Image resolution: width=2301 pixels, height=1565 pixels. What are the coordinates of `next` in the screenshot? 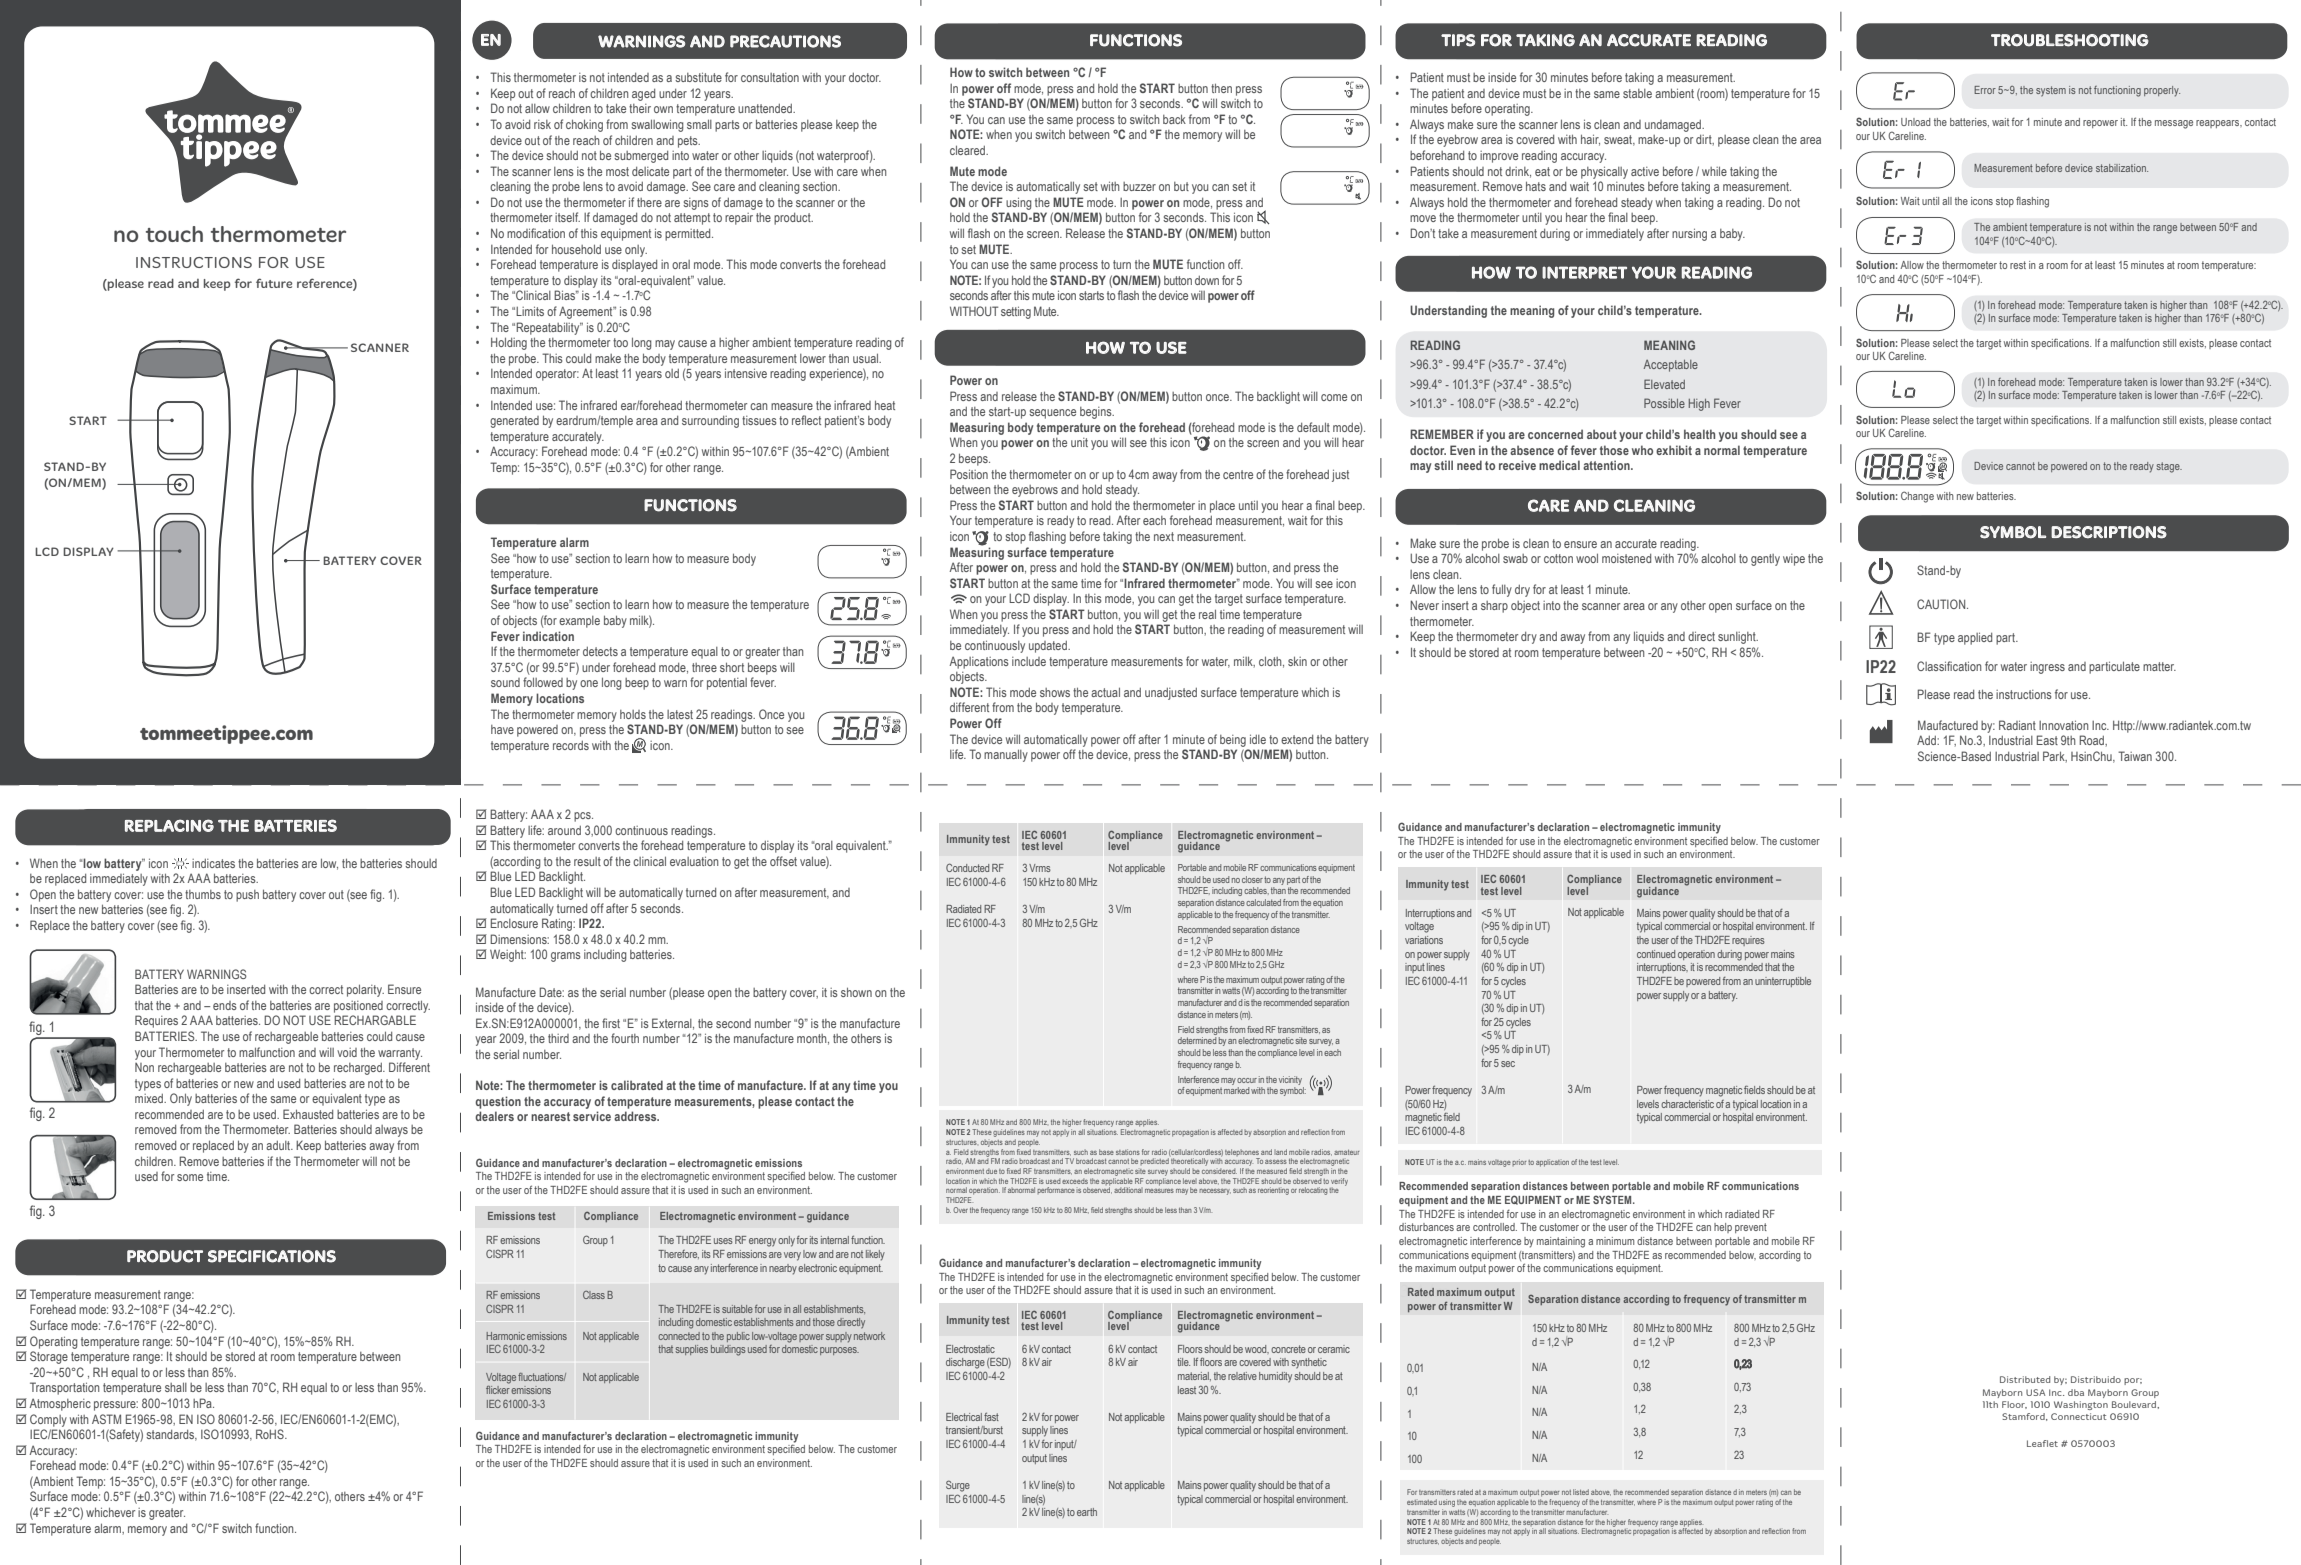 It's located at (1164, 536).
